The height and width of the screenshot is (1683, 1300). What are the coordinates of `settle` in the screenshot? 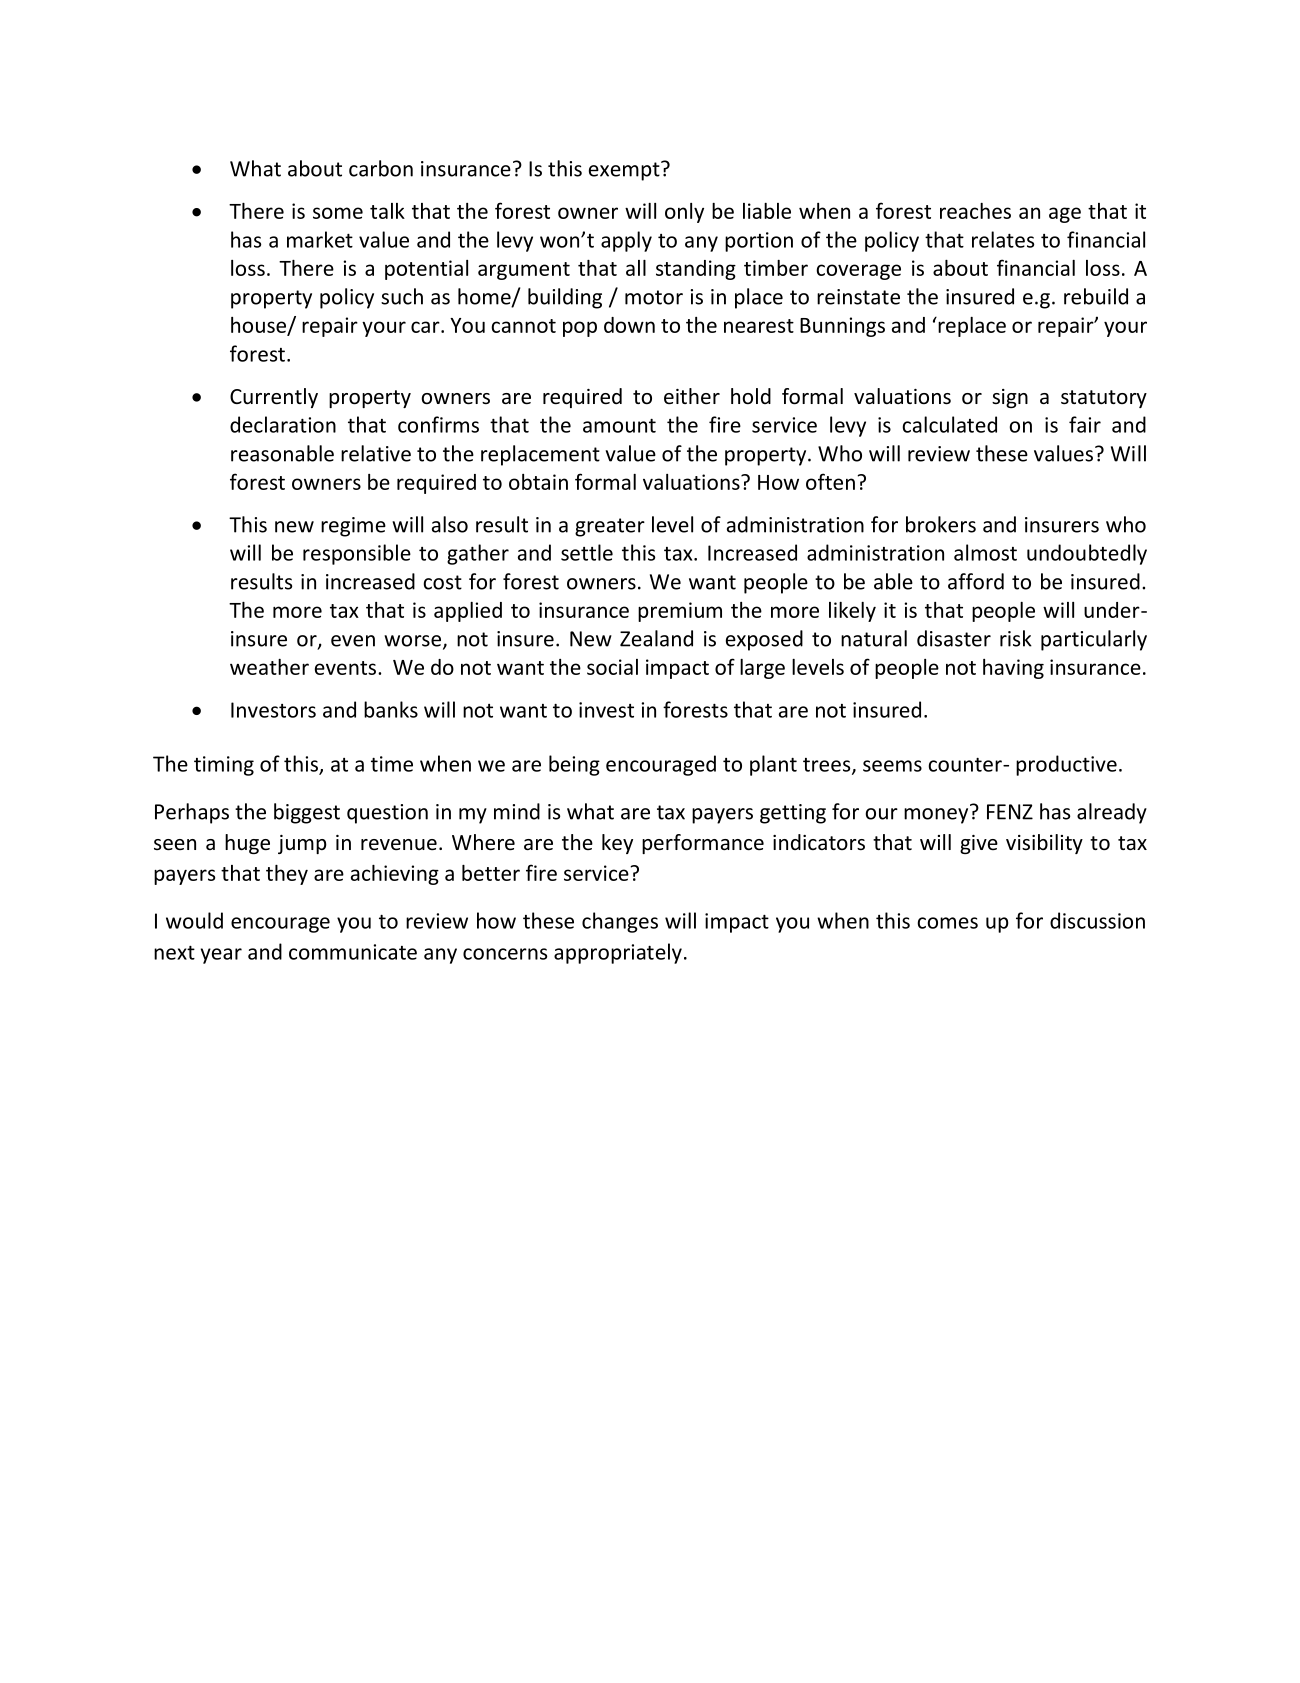 It's located at (587, 552).
